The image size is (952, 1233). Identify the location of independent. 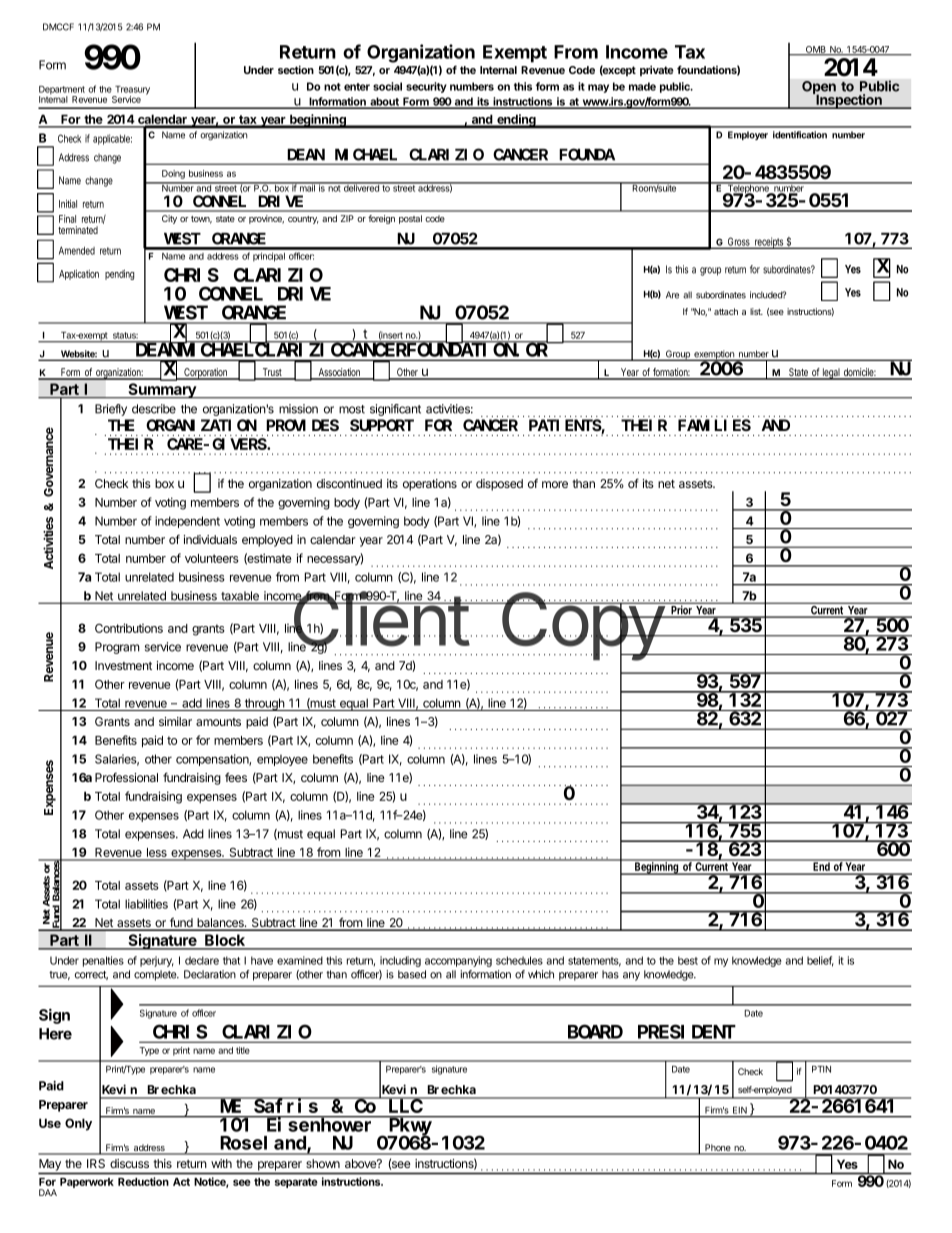
(187, 522).
